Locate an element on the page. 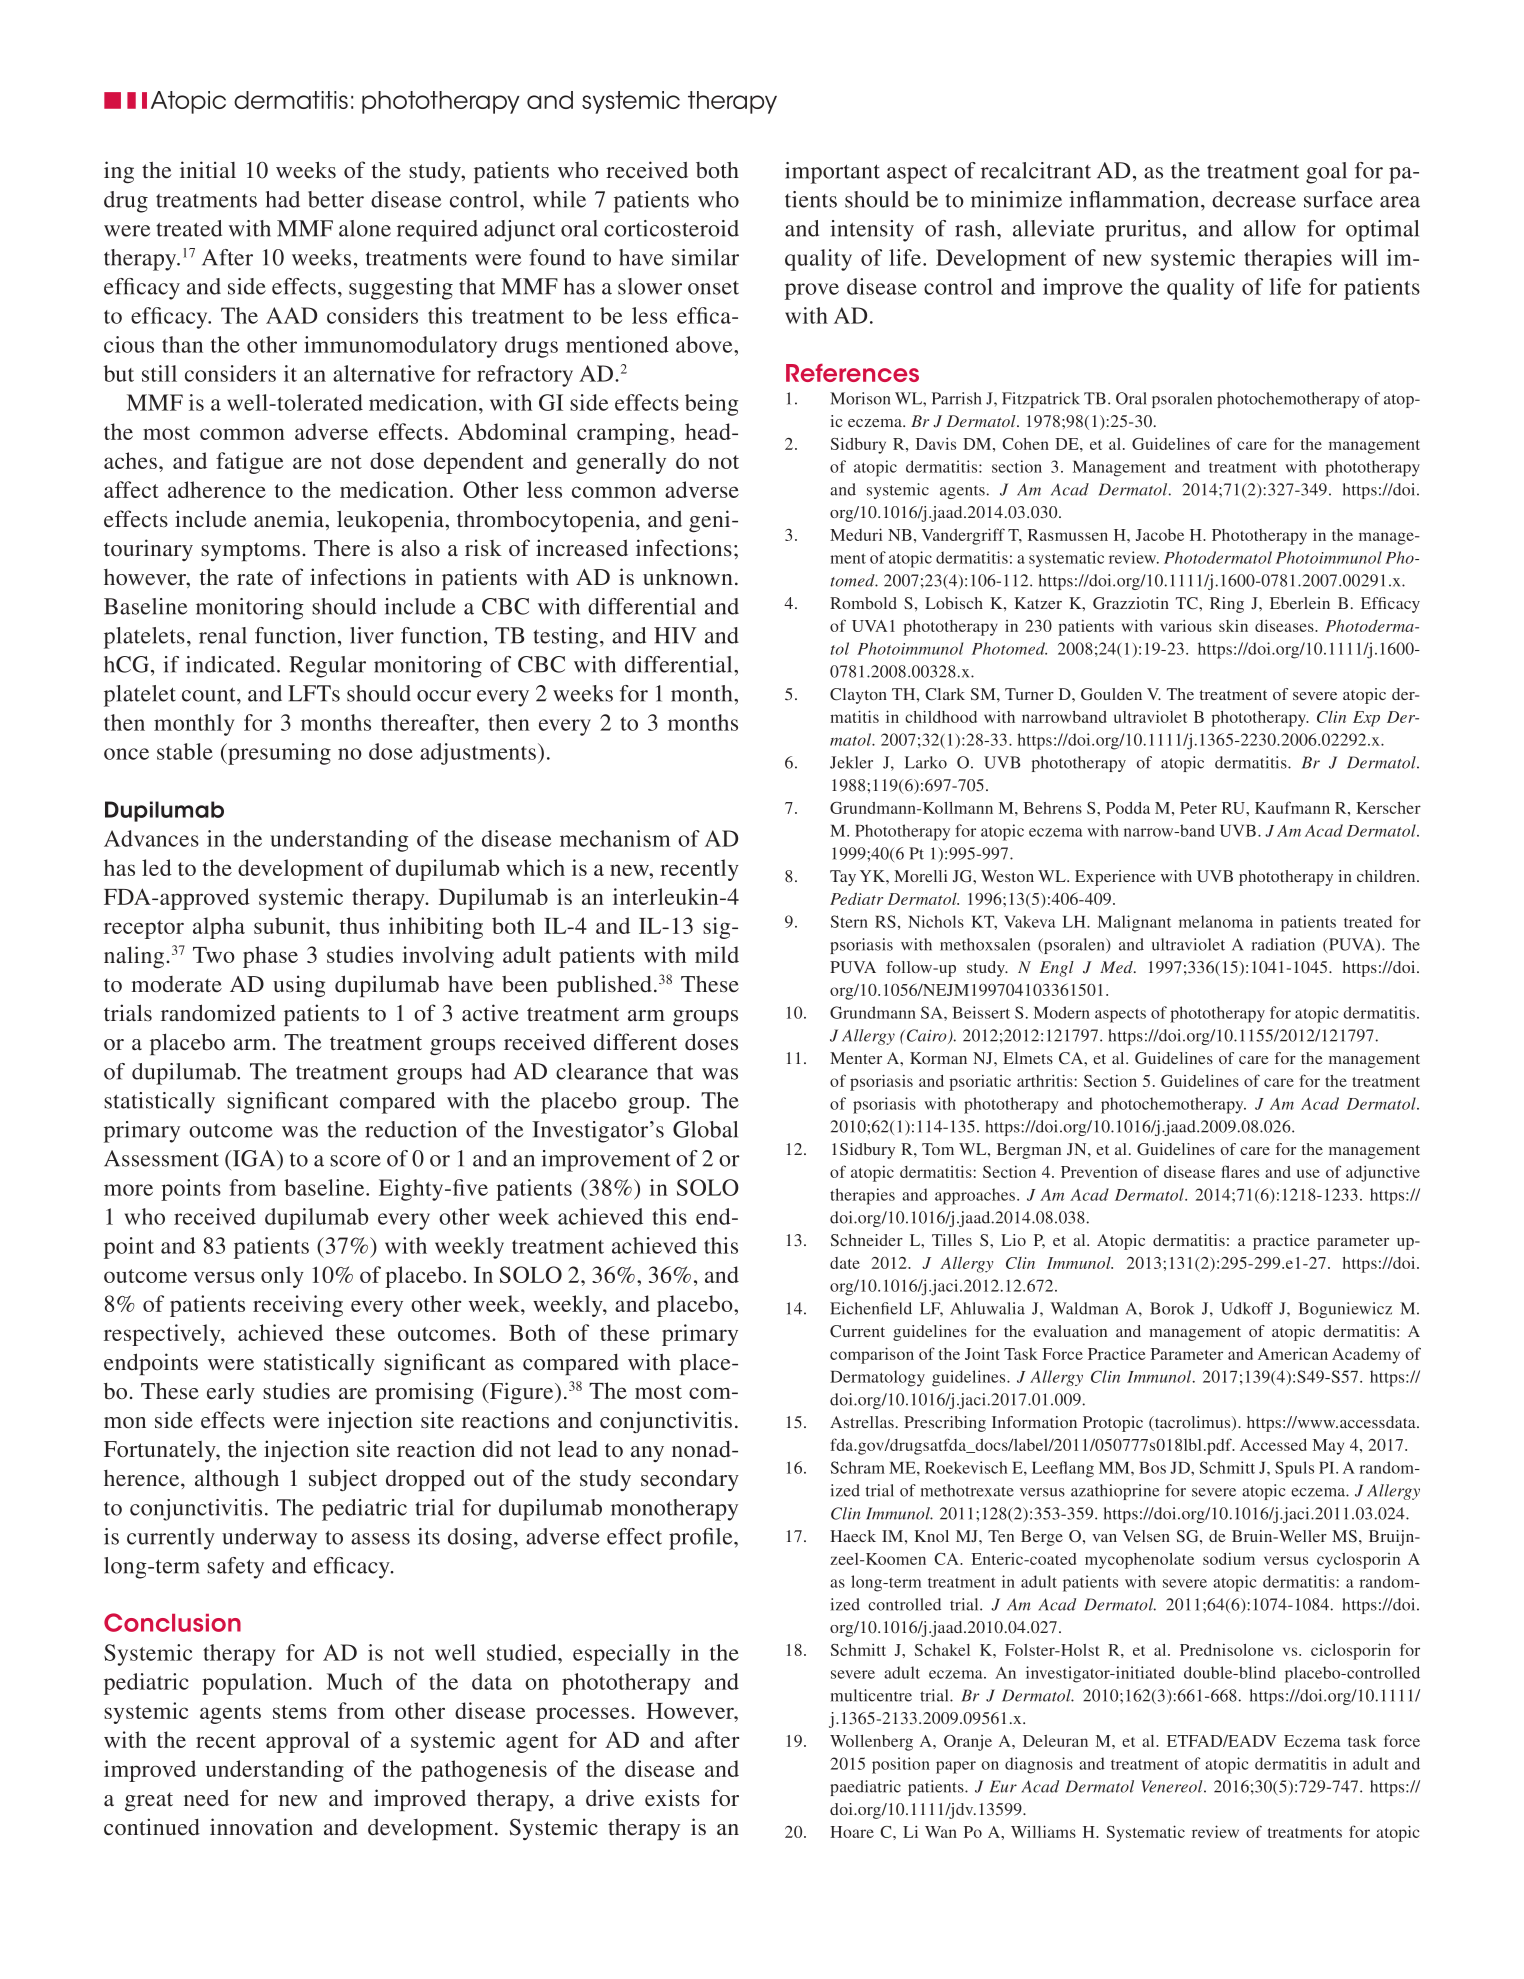 Image resolution: width=1524 pixels, height=1979 pixels. allow is located at coordinates (1270, 228).
